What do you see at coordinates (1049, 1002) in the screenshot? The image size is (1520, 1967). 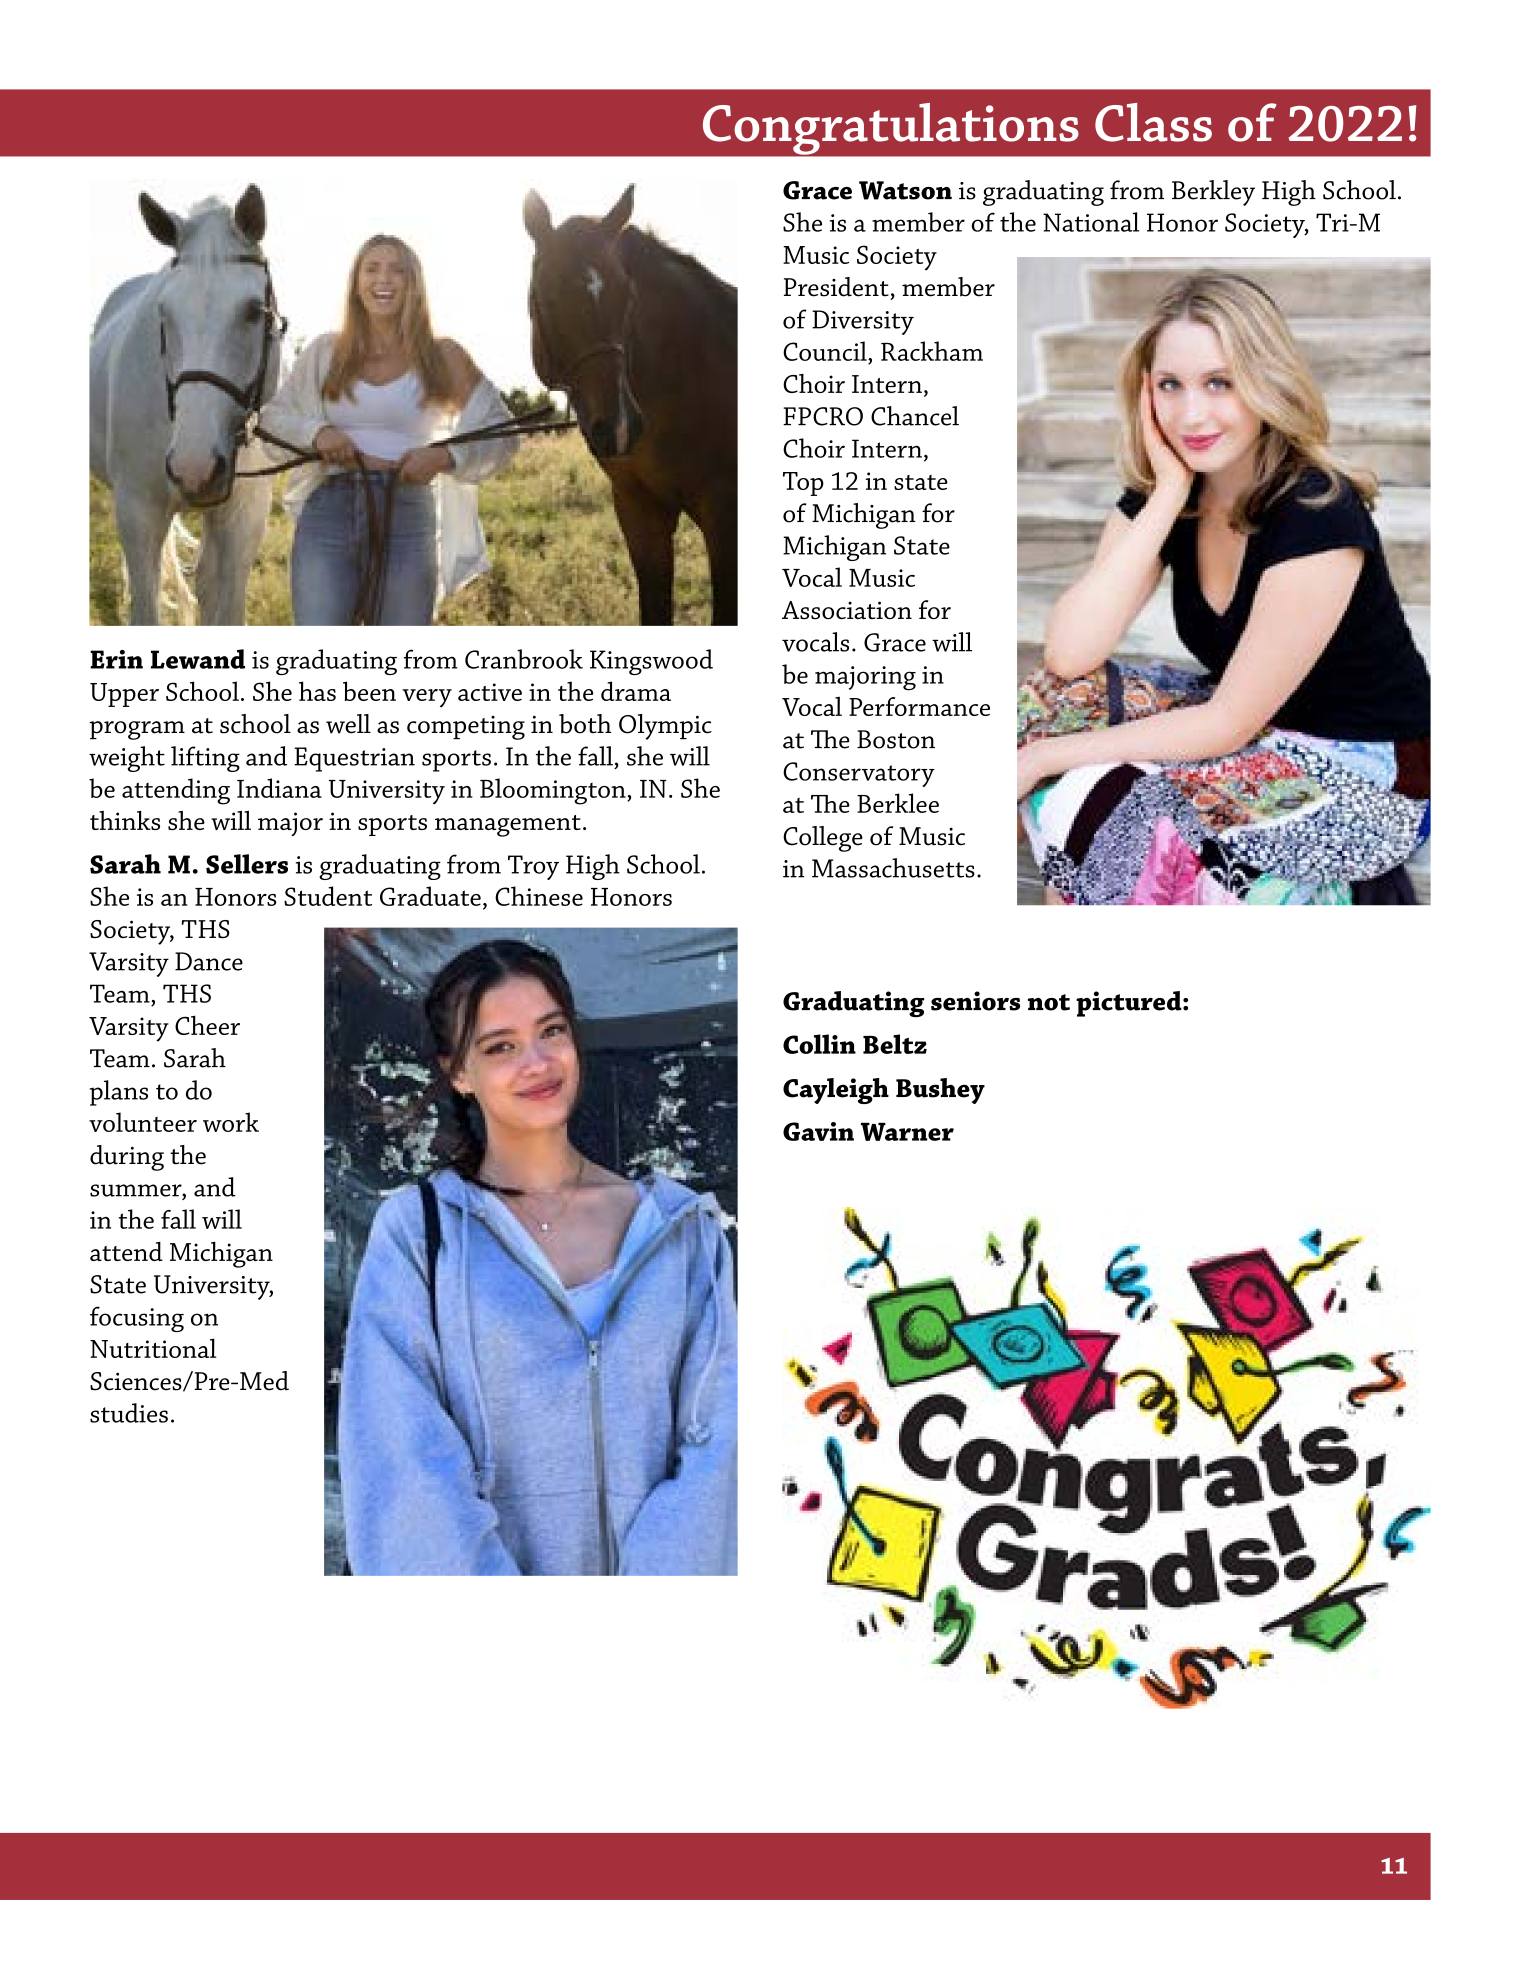 I see `not` at bounding box center [1049, 1002].
